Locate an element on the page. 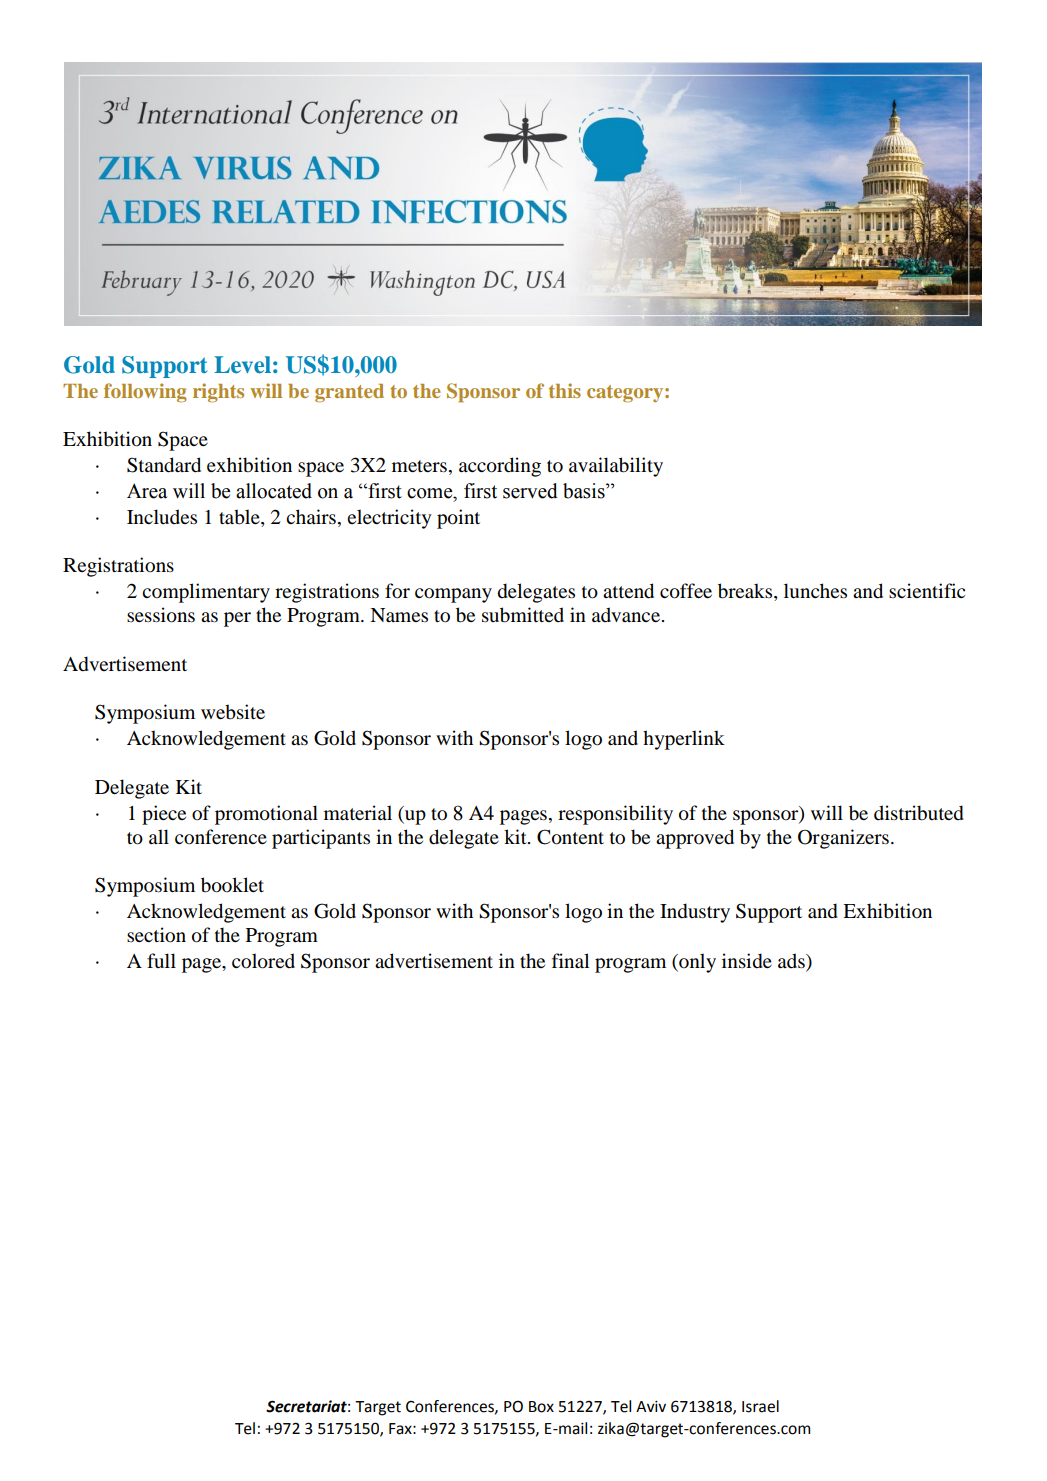 Image resolution: width=1047 pixels, height=1481 pixels. booklet is located at coordinates (232, 885).
